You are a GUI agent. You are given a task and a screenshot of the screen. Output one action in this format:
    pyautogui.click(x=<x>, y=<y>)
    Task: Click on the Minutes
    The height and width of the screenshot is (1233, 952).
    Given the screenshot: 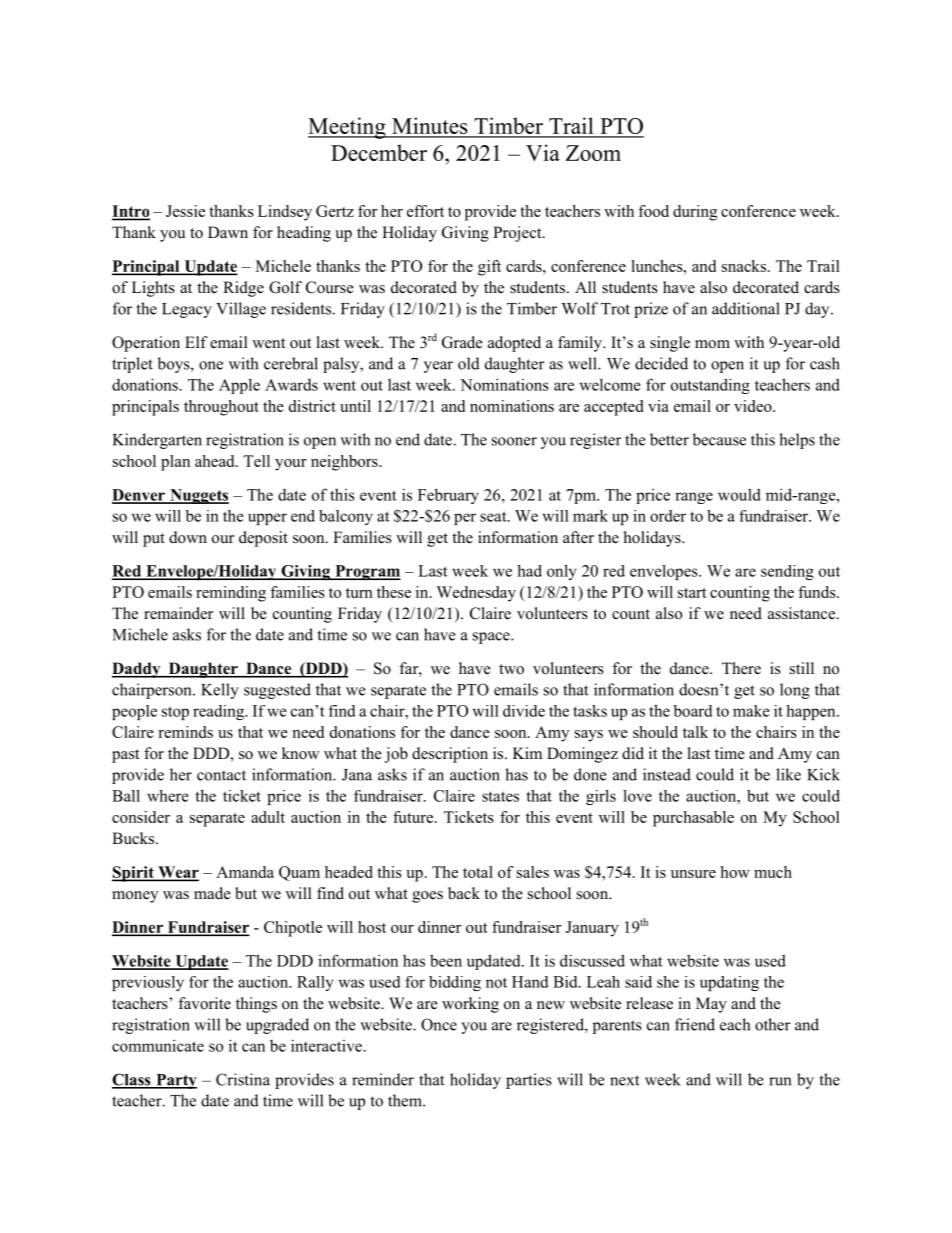 What is the action you would take?
    pyautogui.click(x=430, y=127)
